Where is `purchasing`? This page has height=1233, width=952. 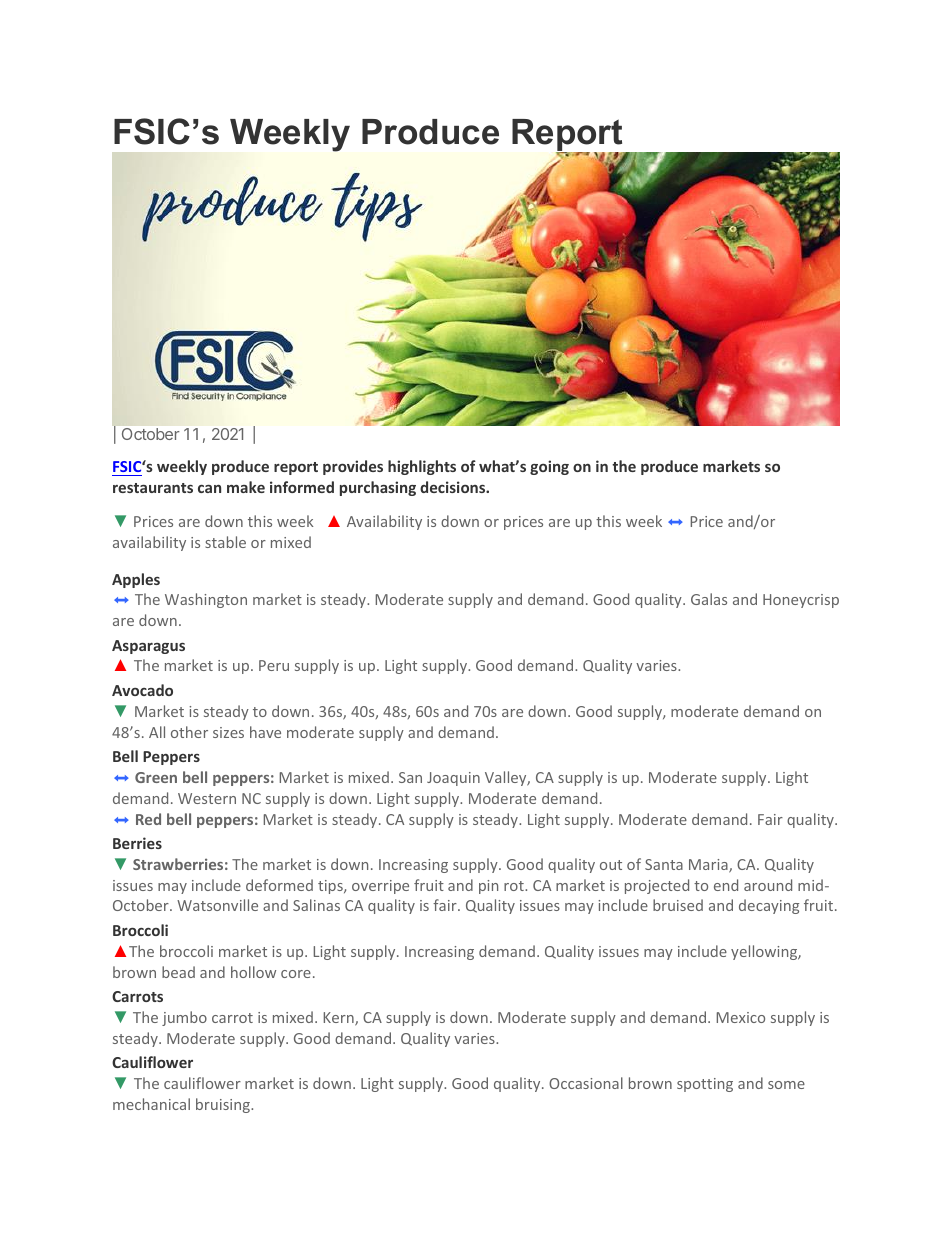 purchasing is located at coordinates (378, 488).
